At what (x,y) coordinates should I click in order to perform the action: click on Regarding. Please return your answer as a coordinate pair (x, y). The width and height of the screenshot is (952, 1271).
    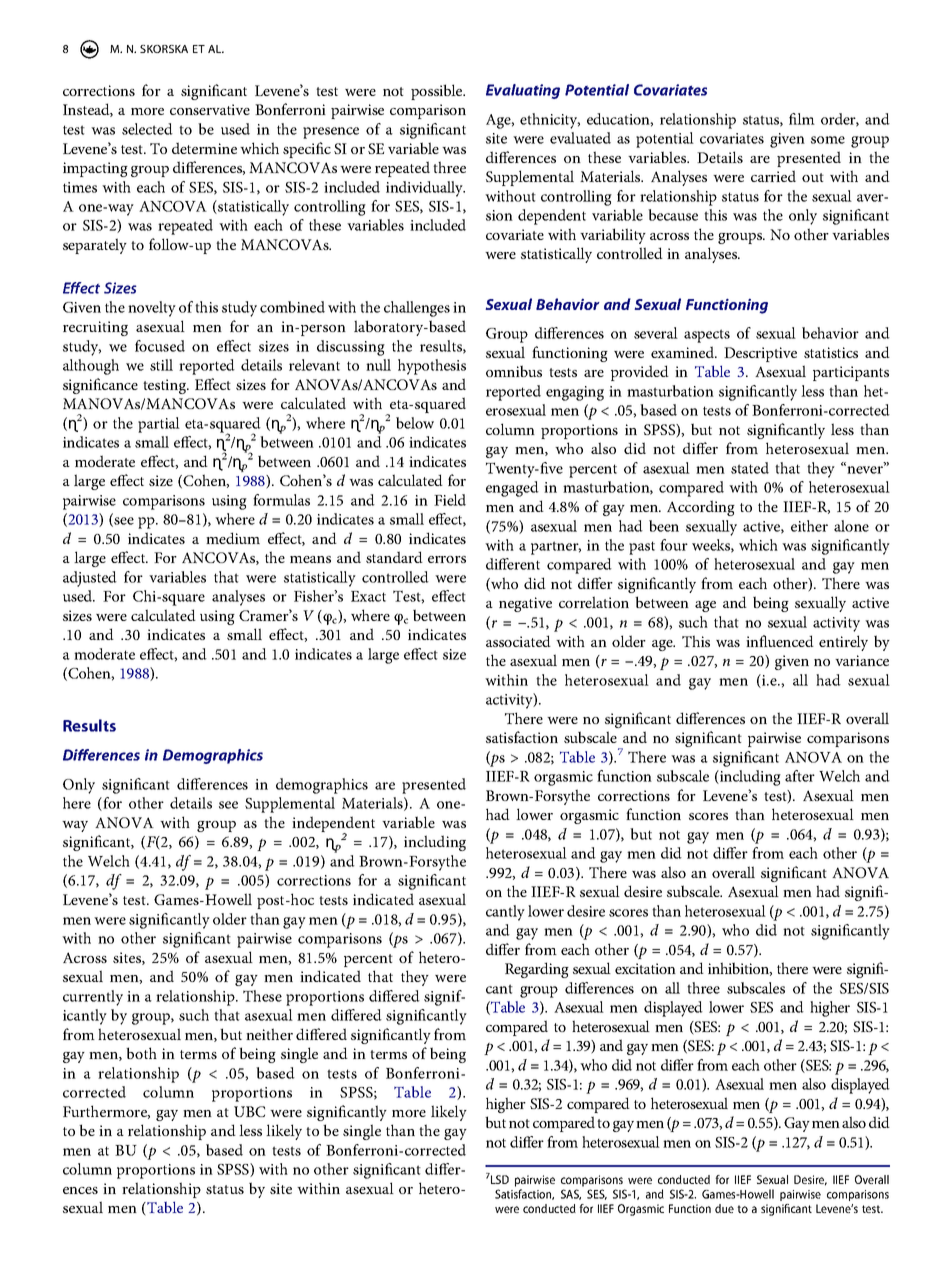
    Looking at the image, I should click on (537, 970).
